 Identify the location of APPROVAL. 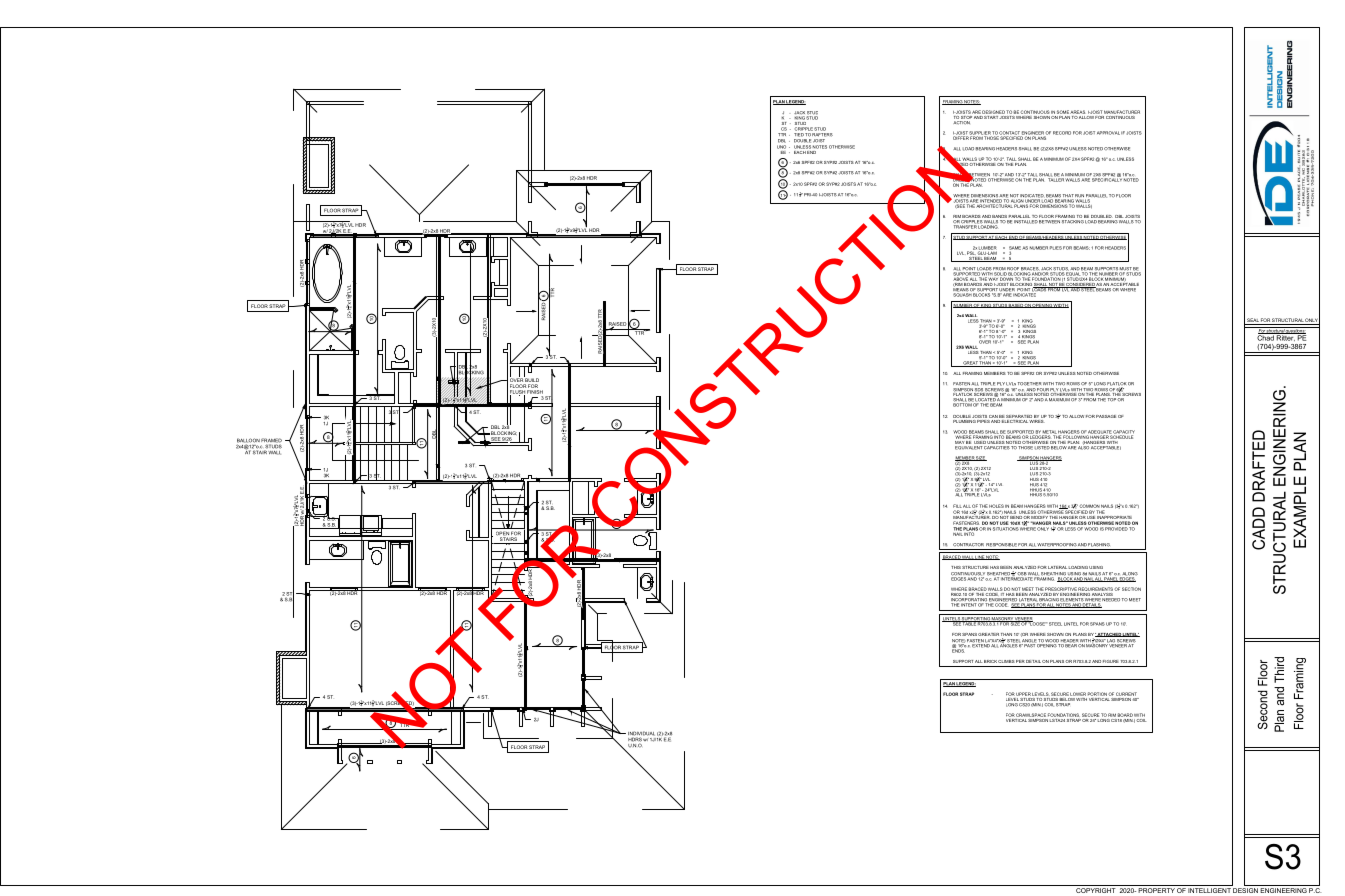
(1108, 133).
